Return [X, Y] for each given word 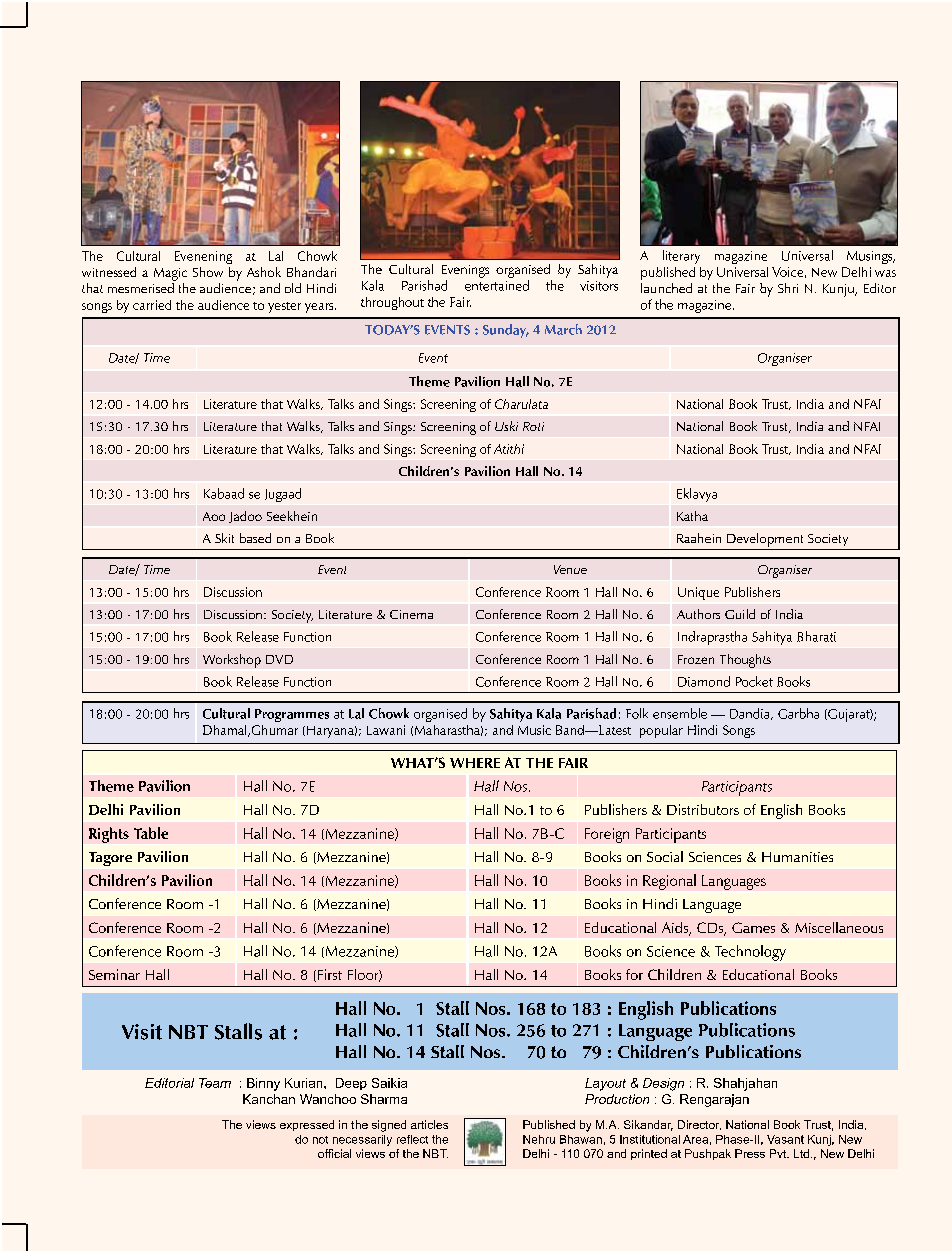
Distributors [703, 809]
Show [208, 272]
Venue [570, 569]
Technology [750, 953]
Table [151, 833]
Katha [692, 516]
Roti [533, 426]
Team [215, 1083]
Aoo [214, 516]
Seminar [114, 974]
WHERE [475, 763]
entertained [497, 285]
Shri [788, 288]
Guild [740, 614]
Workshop [232, 661]
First [330, 974]
